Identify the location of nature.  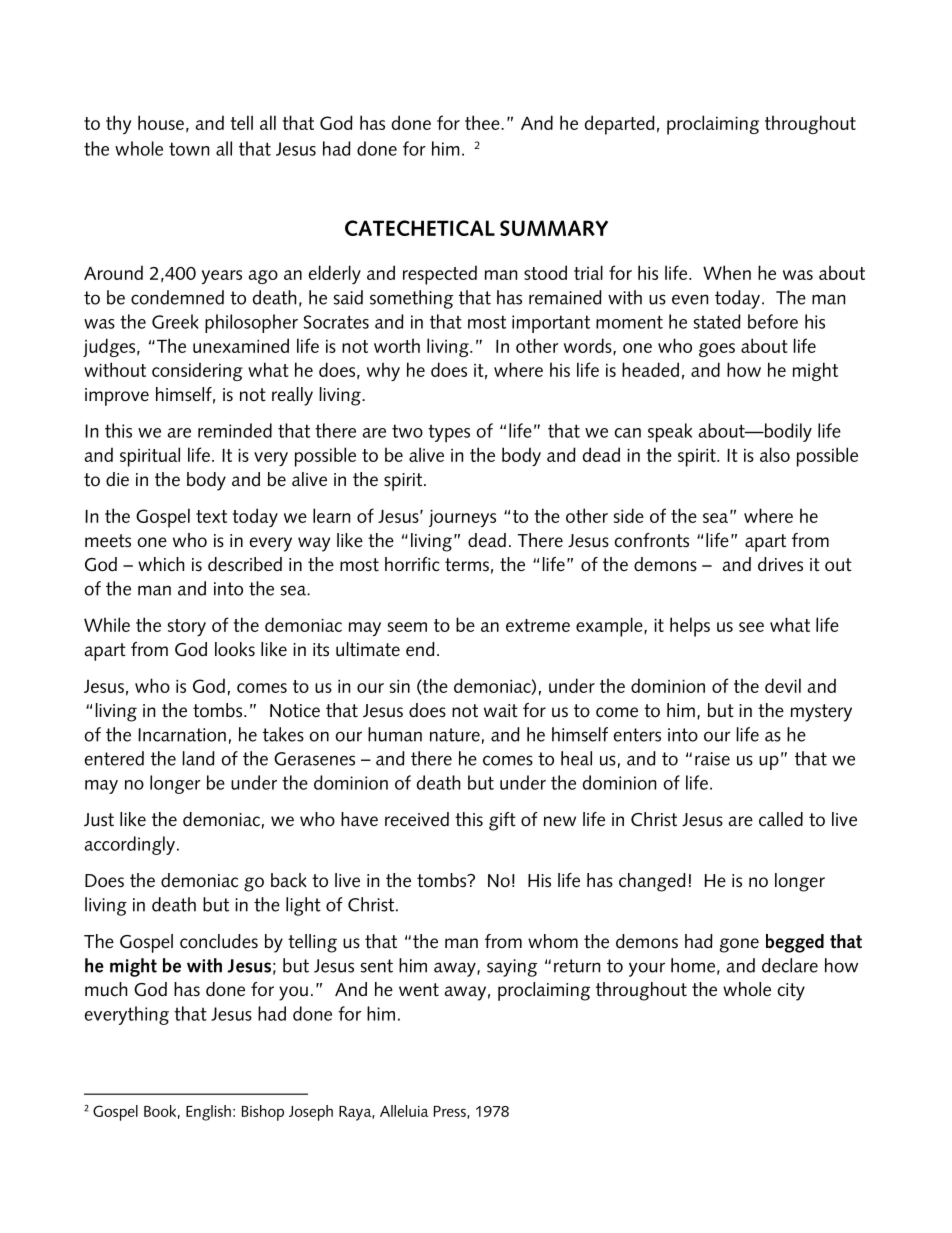
(455, 735).
